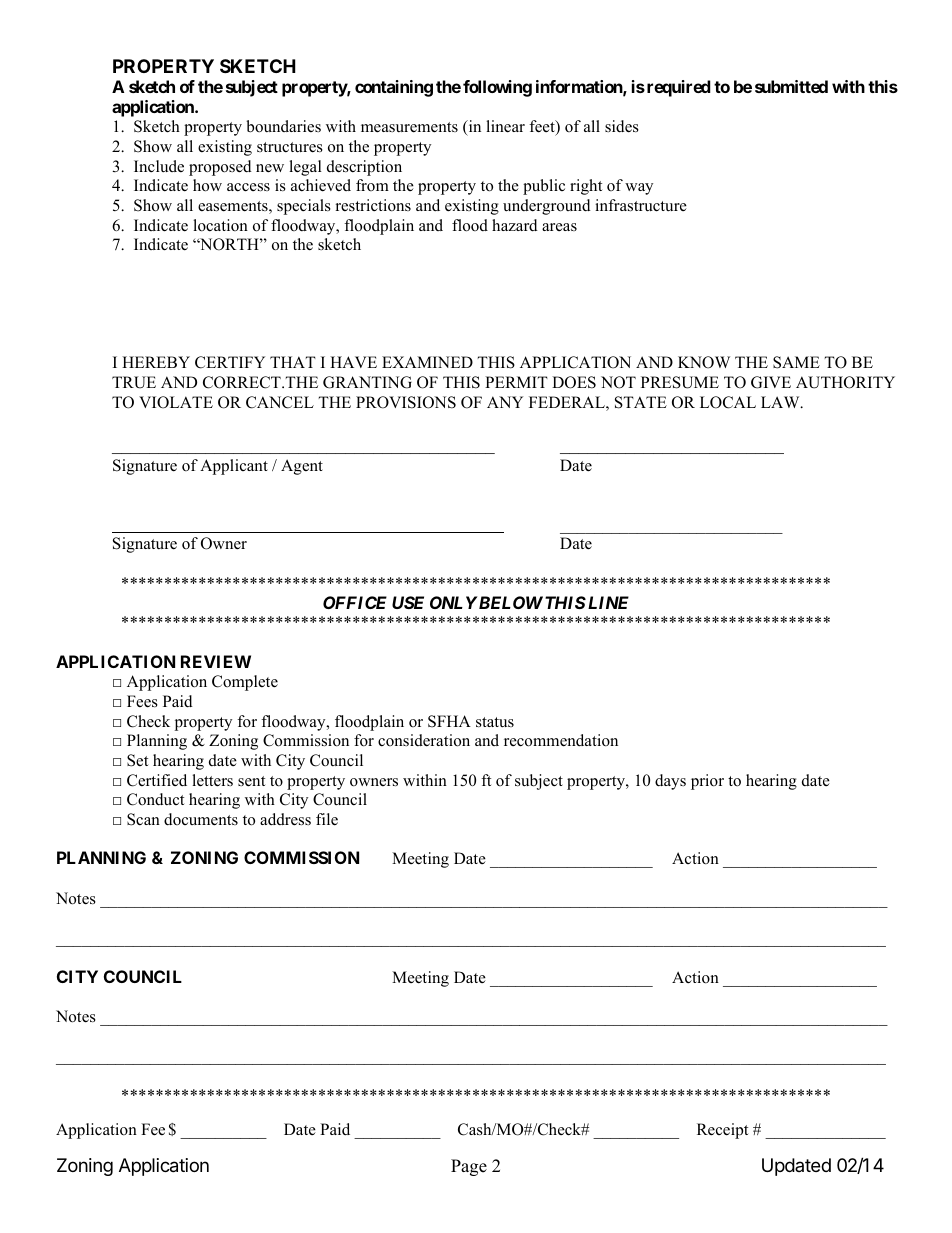 The height and width of the image is (1233, 952). Describe the element at coordinates (216, 661) in the image. I see `REVIEW` at that location.
